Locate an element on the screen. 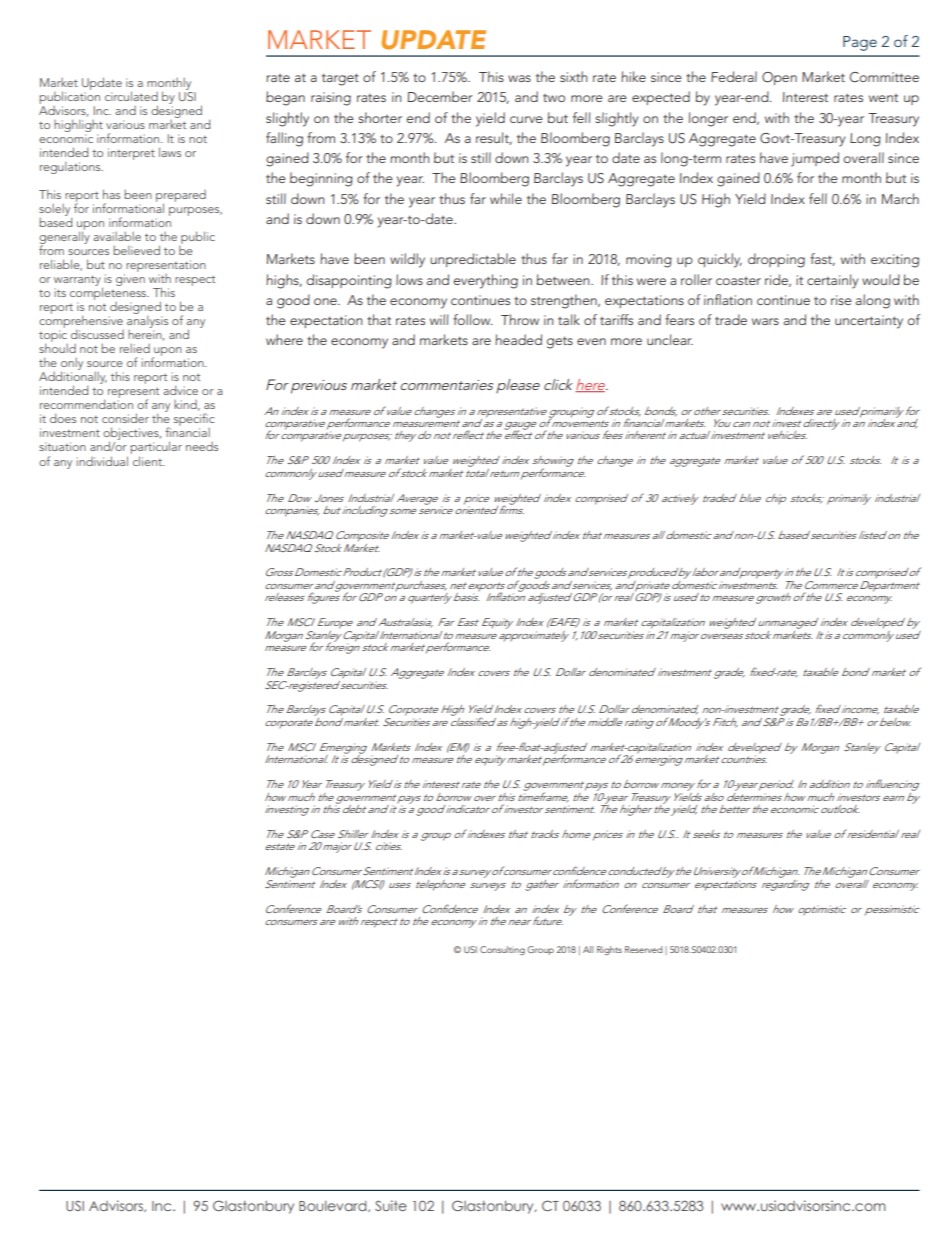 This screenshot has width=952, height=1233. Page is located at coordinates (860, 43).
